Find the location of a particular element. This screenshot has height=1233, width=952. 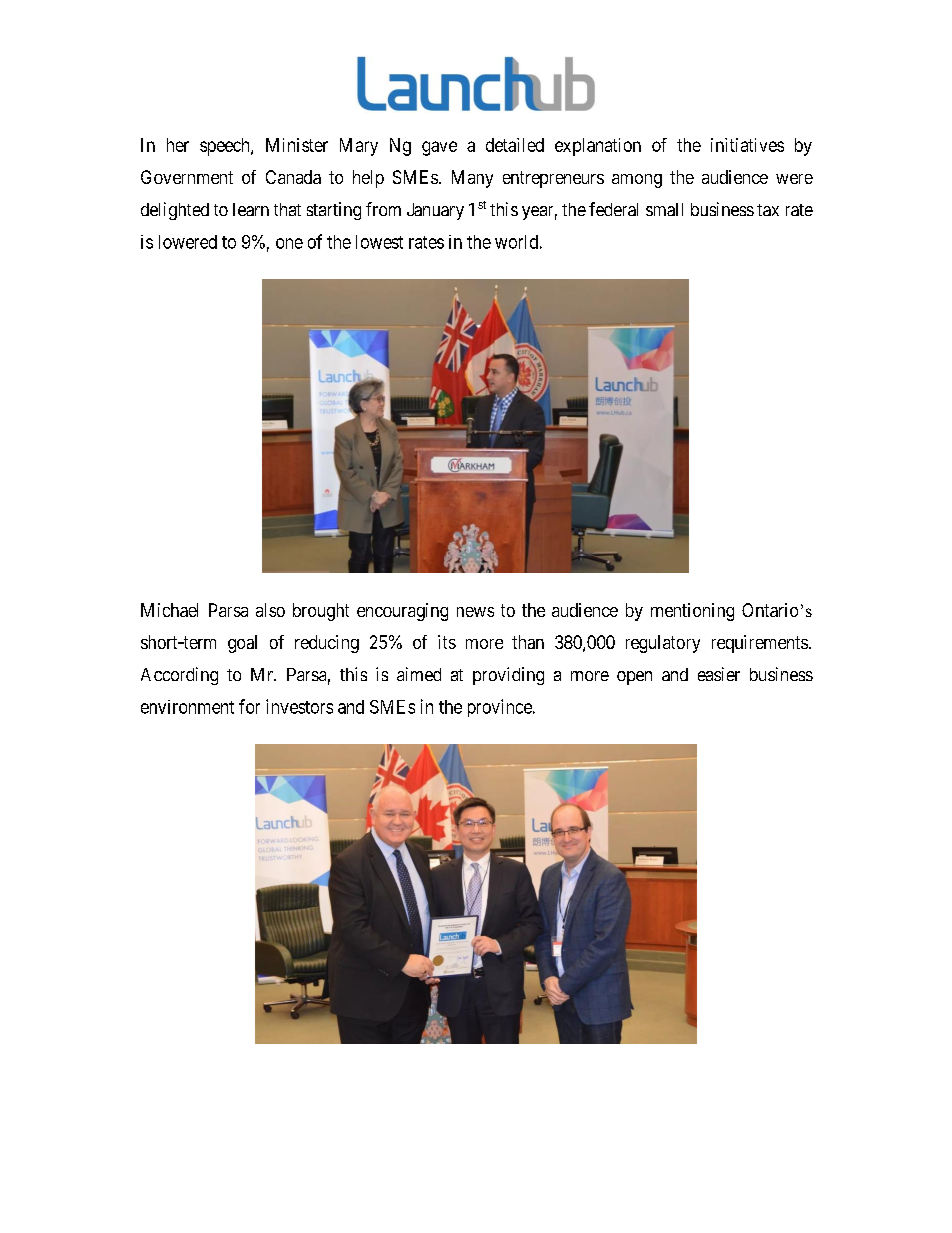

small is located at coordinates (664, 209).
